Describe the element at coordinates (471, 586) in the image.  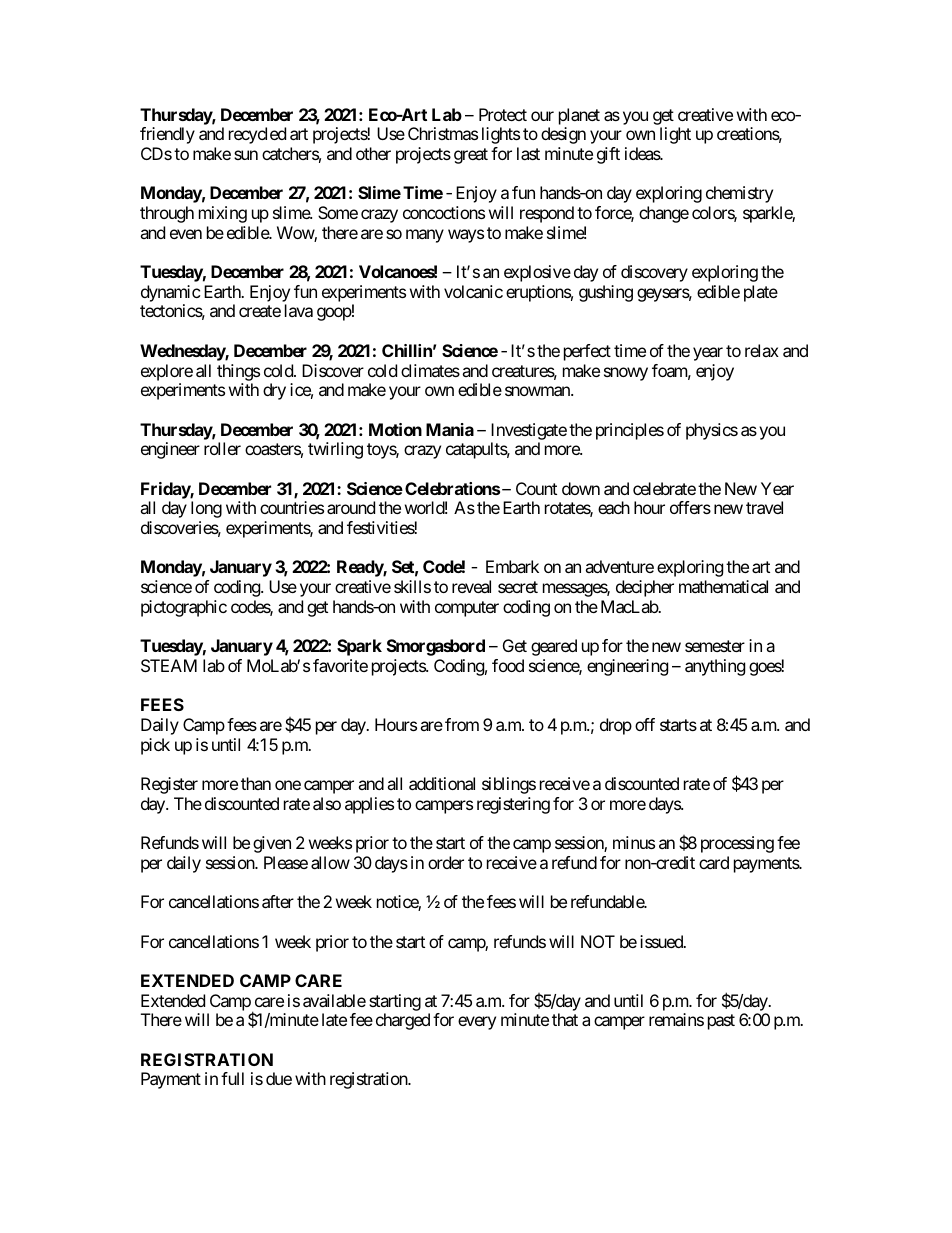
I see `reveal` at that location.
